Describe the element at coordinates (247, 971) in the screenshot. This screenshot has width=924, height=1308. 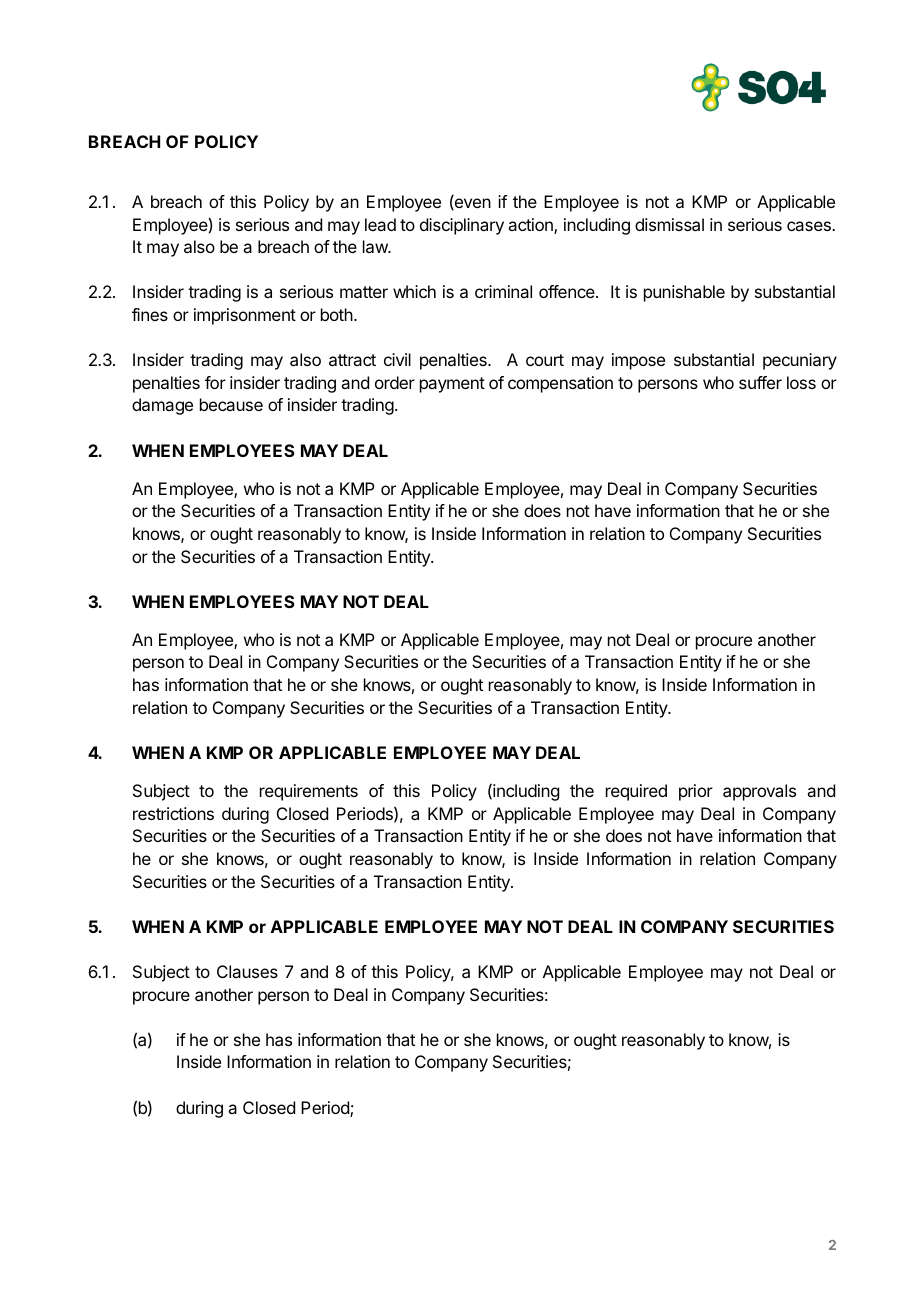
I see `Clauses` at that location.
